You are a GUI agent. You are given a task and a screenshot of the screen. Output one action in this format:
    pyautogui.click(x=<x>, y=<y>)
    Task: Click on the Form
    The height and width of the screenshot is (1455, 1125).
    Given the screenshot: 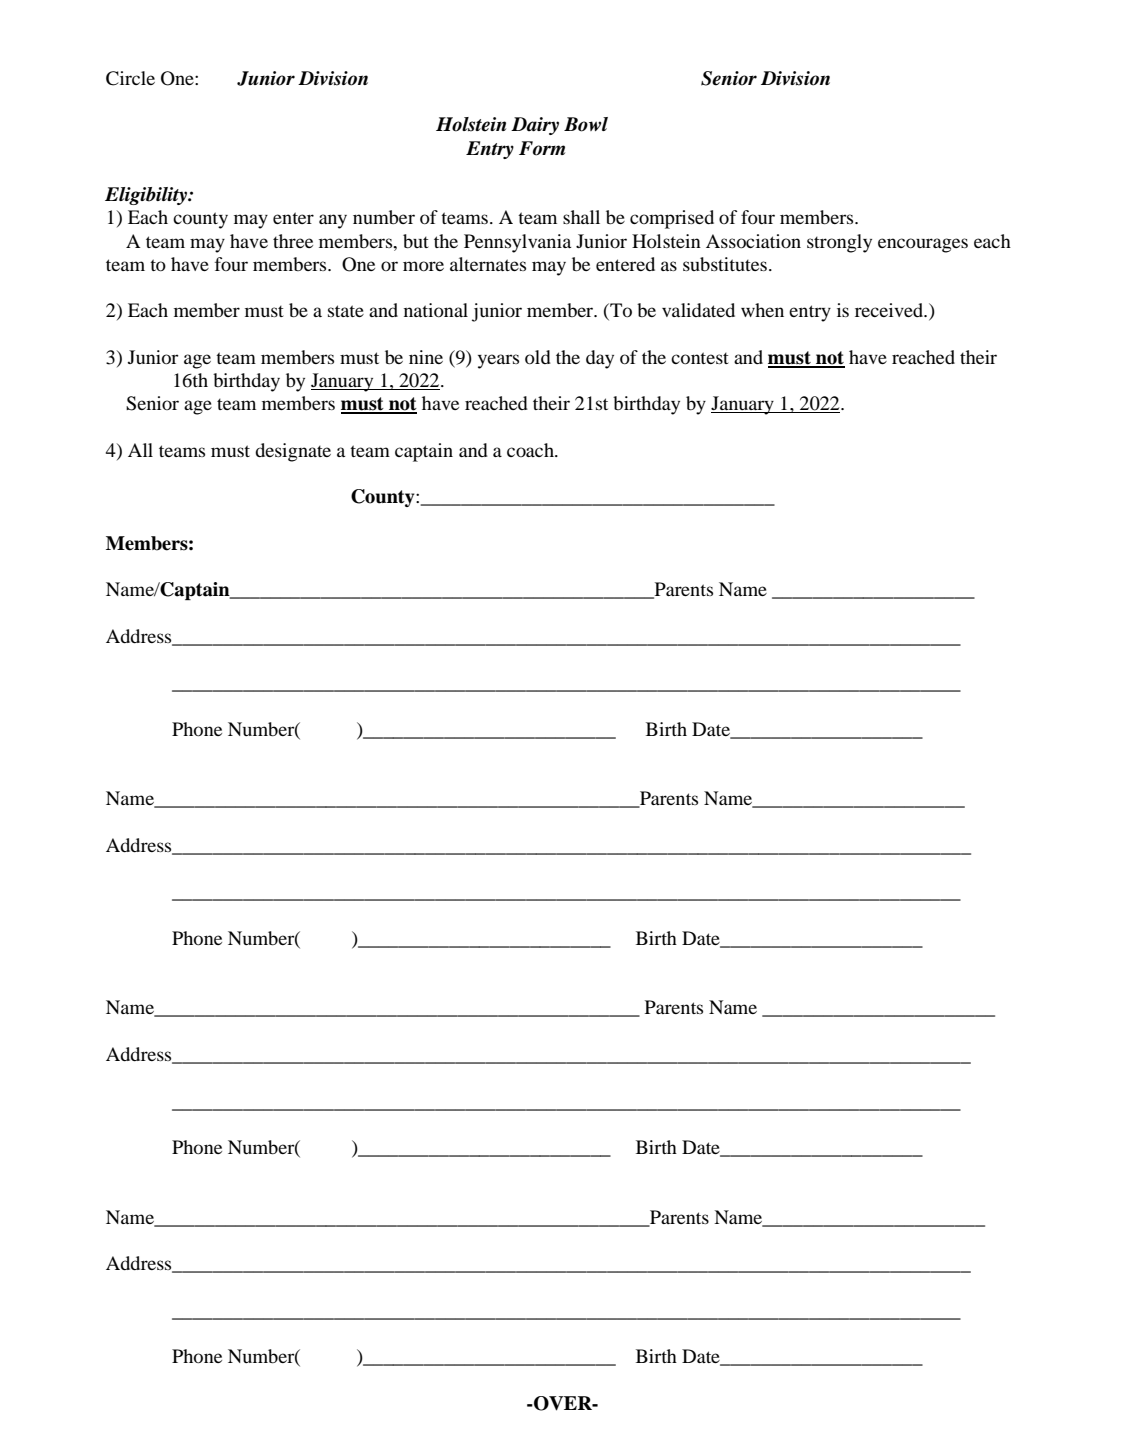 What is the action you would take?
    pyautogui.click(x=542, y=148)
